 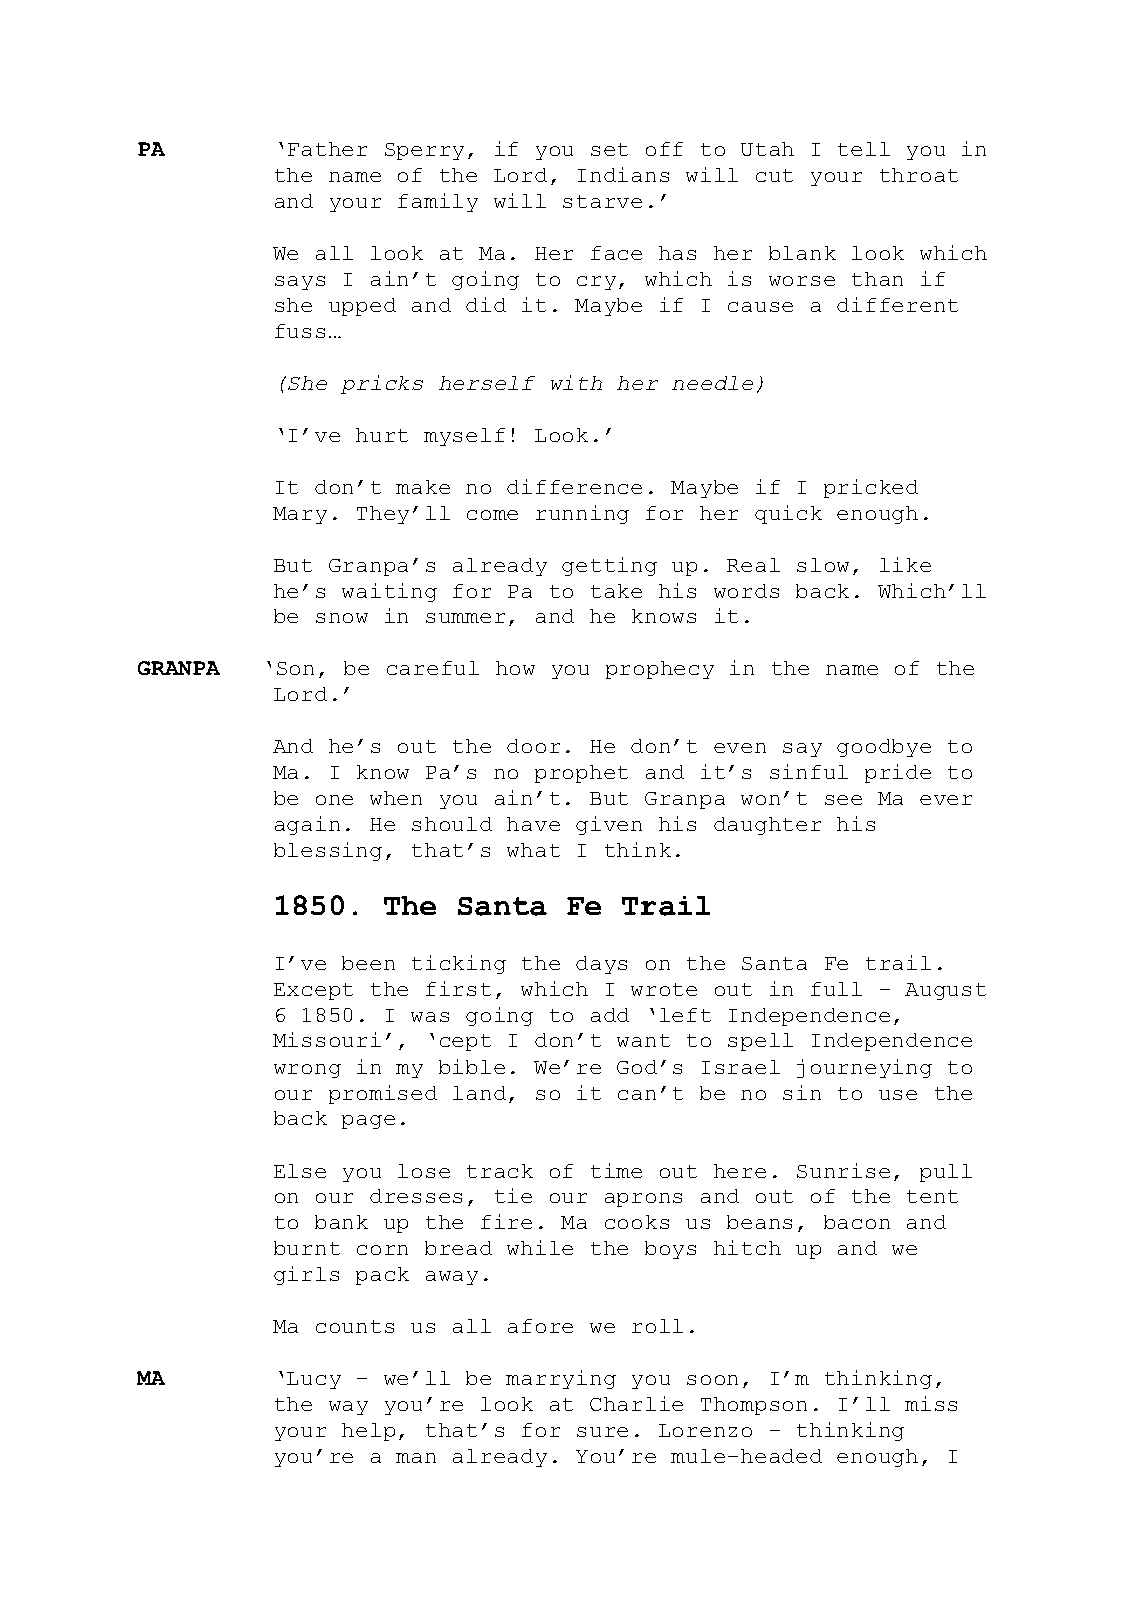 I want to click on help, so click(x=368, y=1432).
